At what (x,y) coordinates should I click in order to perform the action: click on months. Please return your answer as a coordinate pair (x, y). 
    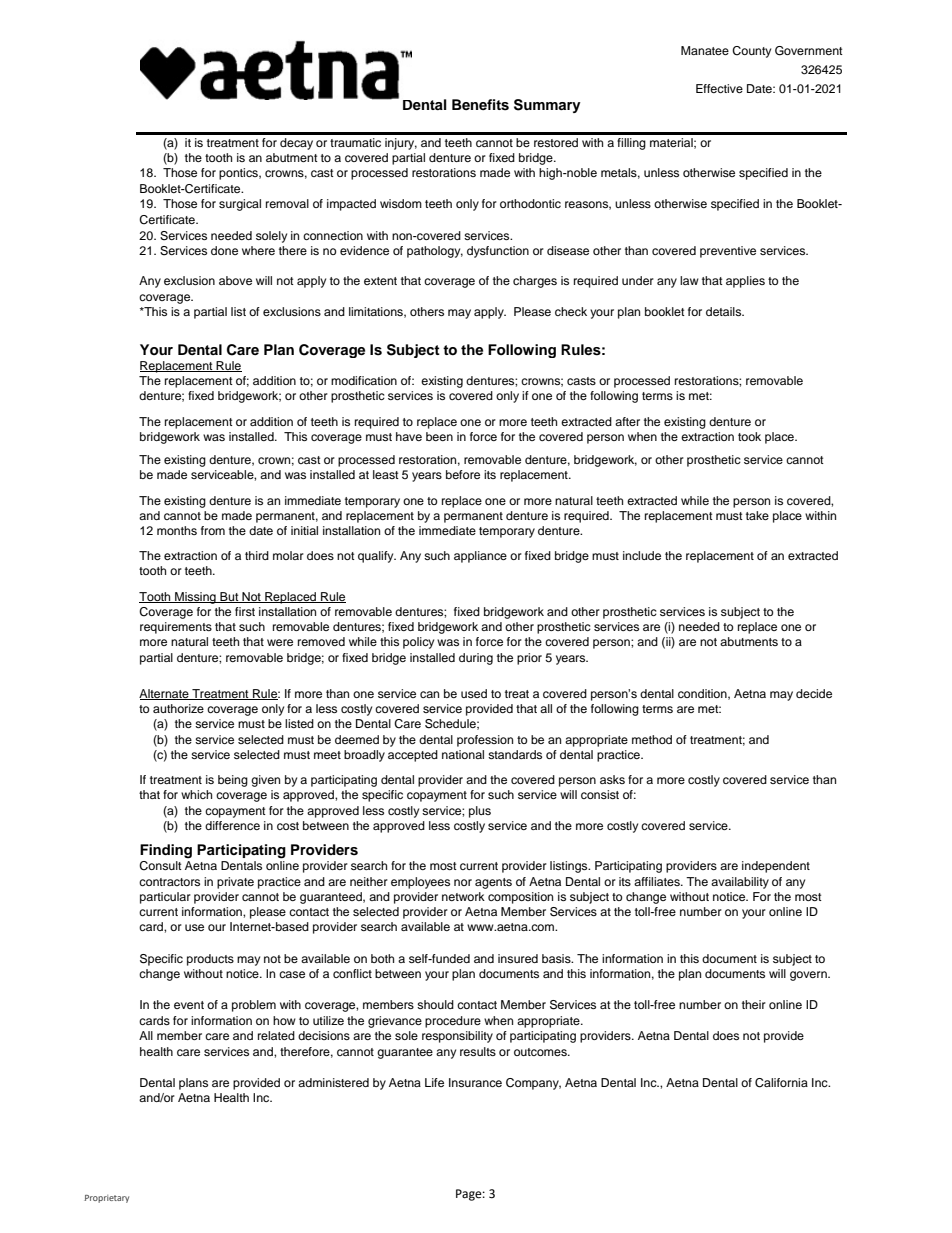
    Looking at the image, I should click on (177, 530).
